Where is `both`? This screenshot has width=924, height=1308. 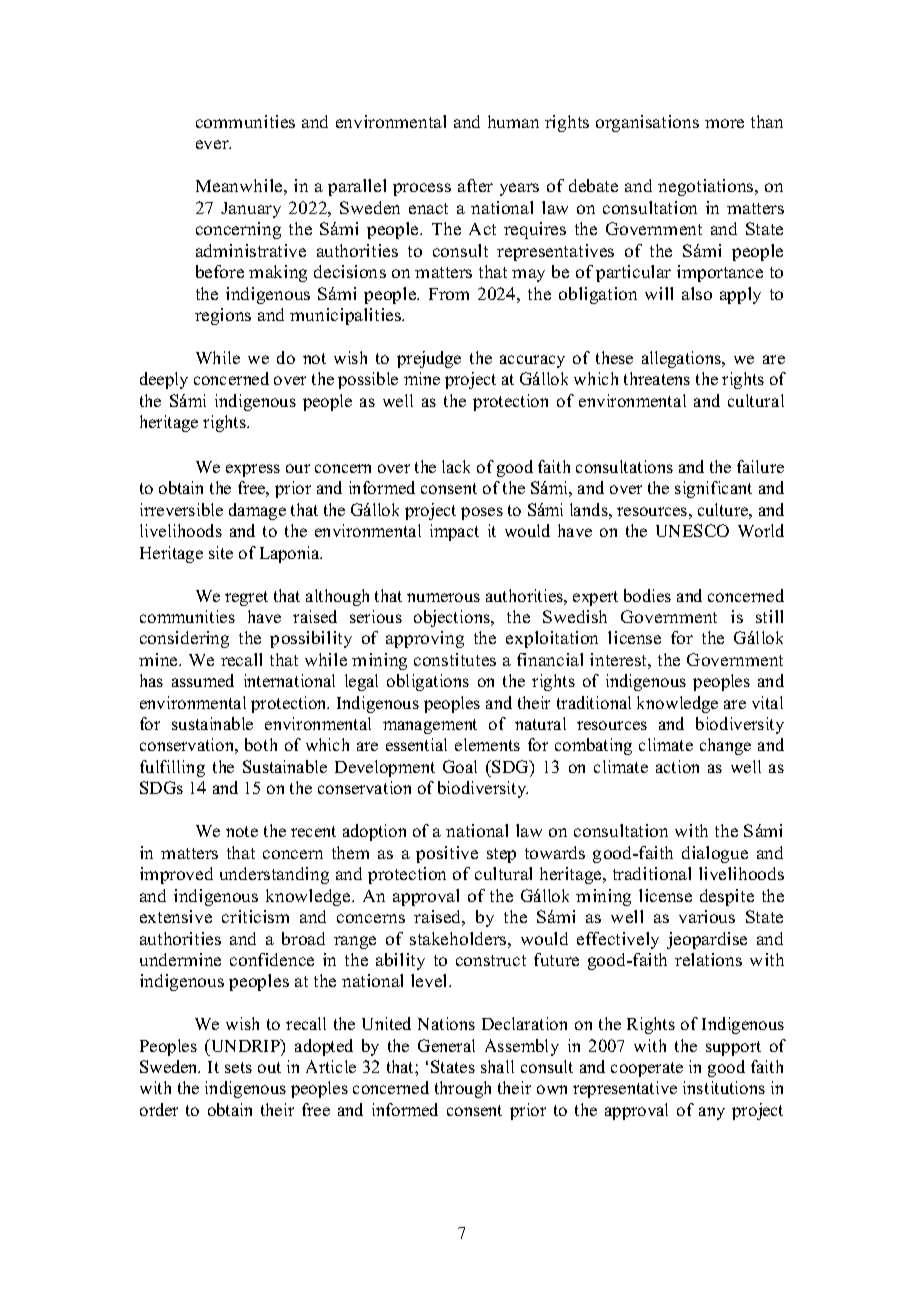
both is located at coordinates (261, 744).
